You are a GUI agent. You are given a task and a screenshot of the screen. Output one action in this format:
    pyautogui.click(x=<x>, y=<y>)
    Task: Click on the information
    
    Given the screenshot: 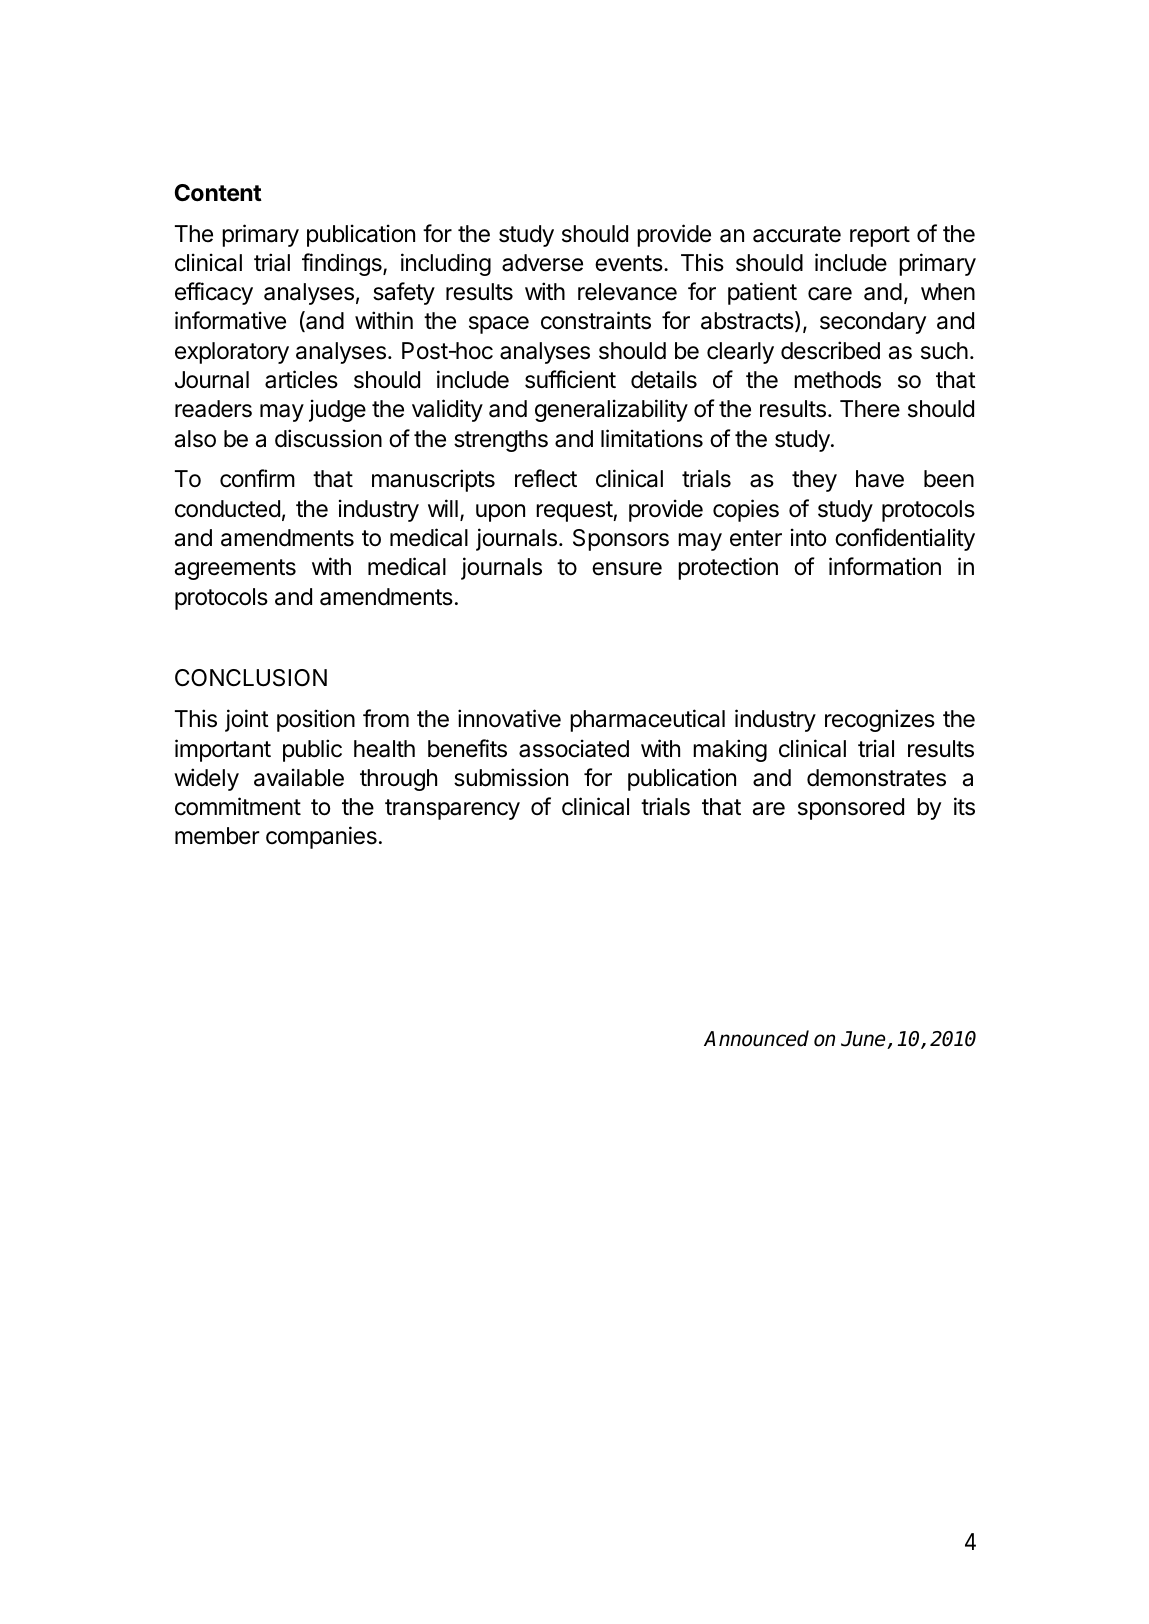 What is the action you would take?
    pyautogui.click(x=885, y=566)
